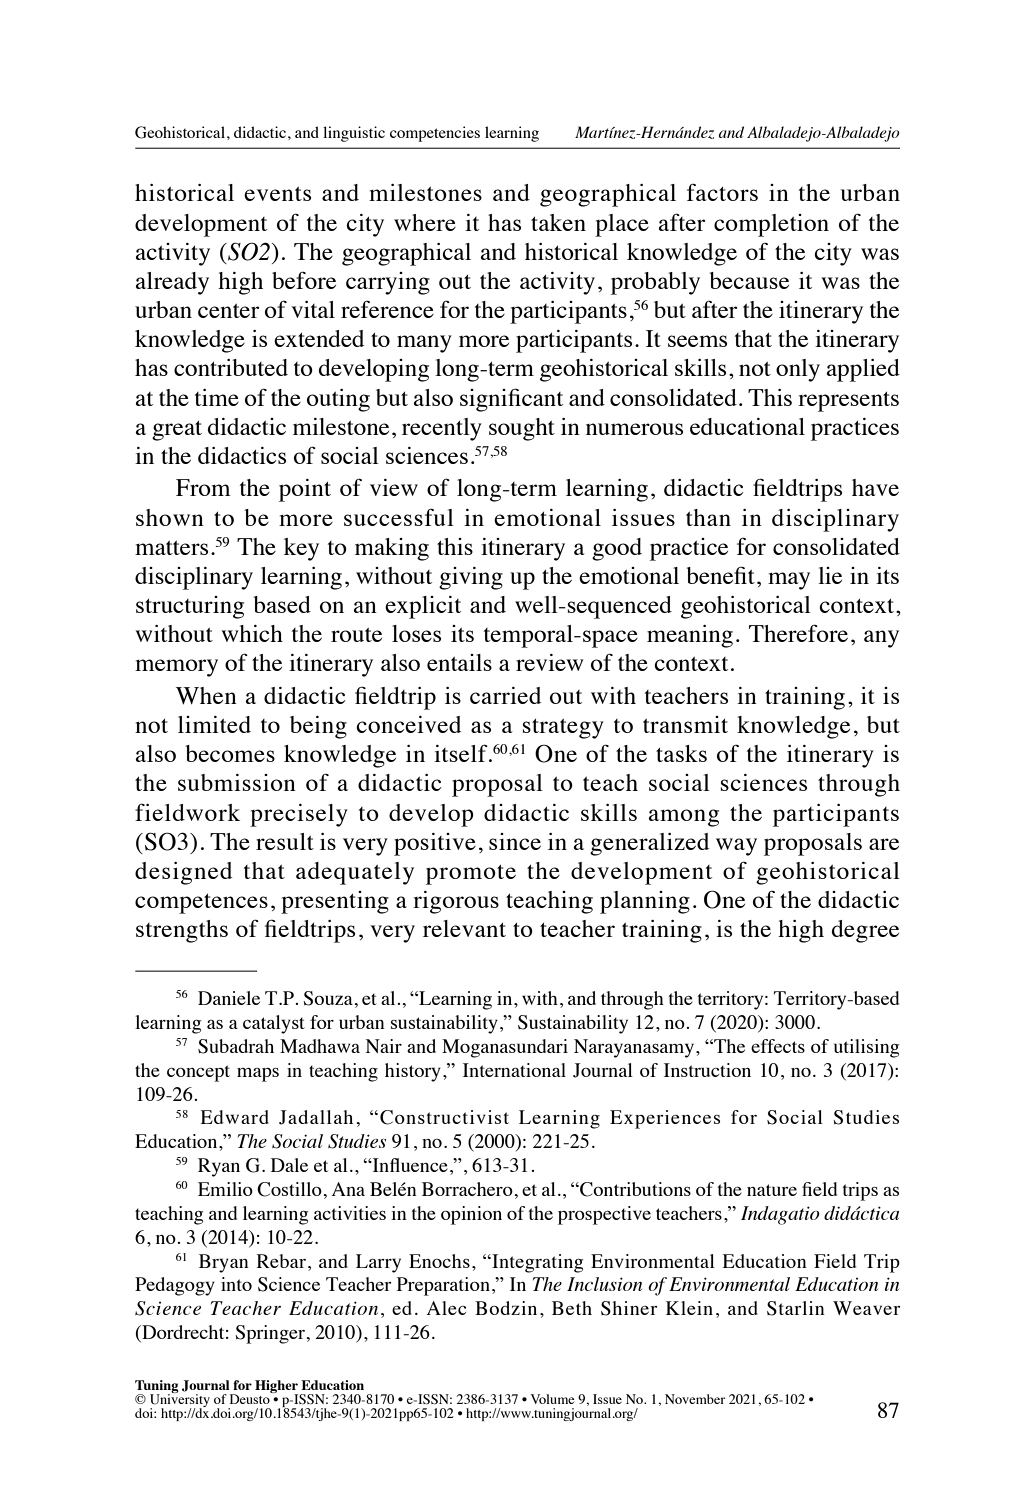 The image size is (1015, 1488). Describe the element at coordinates (771, 225) in the screenshot. I see `completion` at that location.
